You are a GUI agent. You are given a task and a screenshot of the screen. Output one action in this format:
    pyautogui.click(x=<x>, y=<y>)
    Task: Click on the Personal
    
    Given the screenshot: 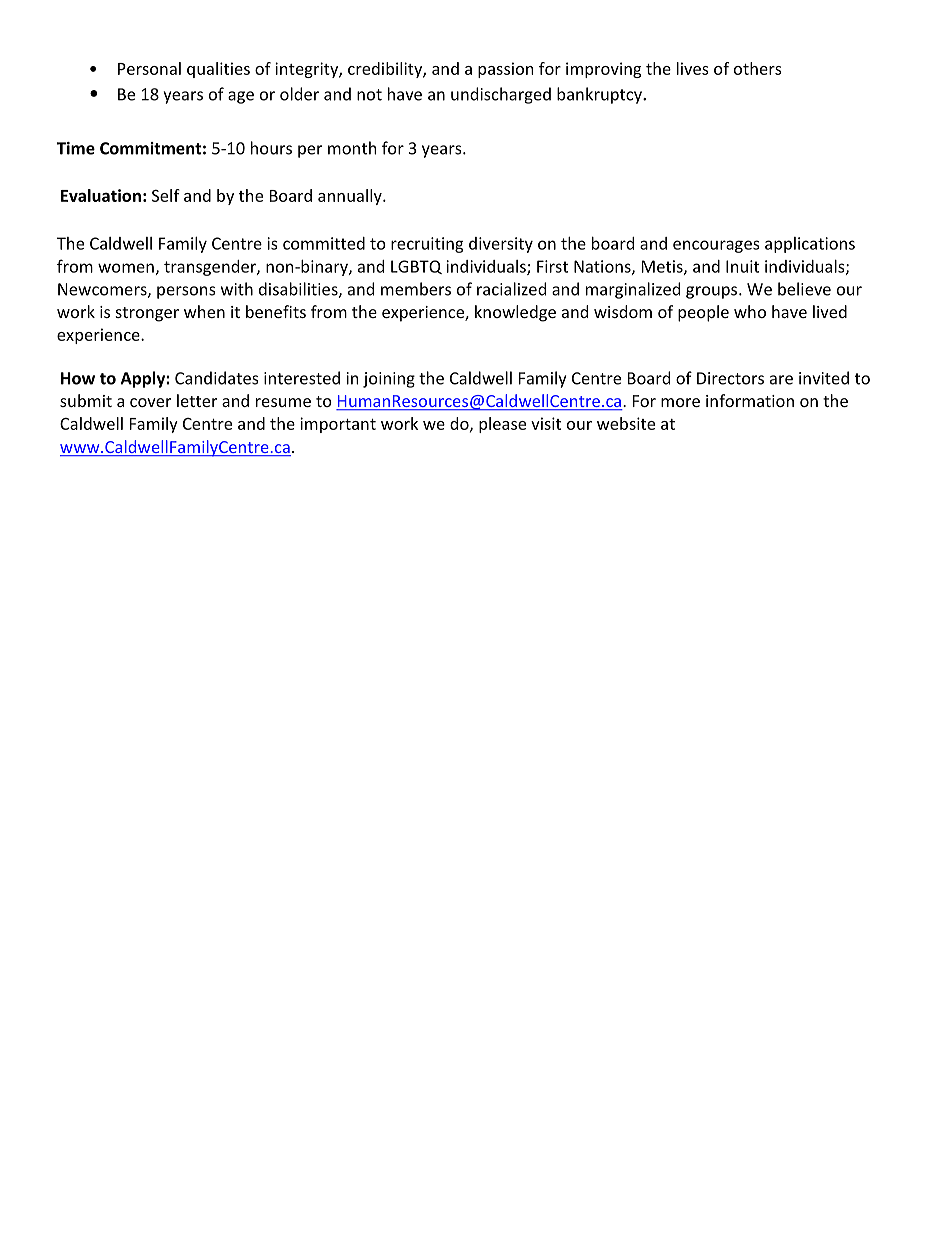 What is the action you would take?
    pyautogui.click(x=149, y=68)
